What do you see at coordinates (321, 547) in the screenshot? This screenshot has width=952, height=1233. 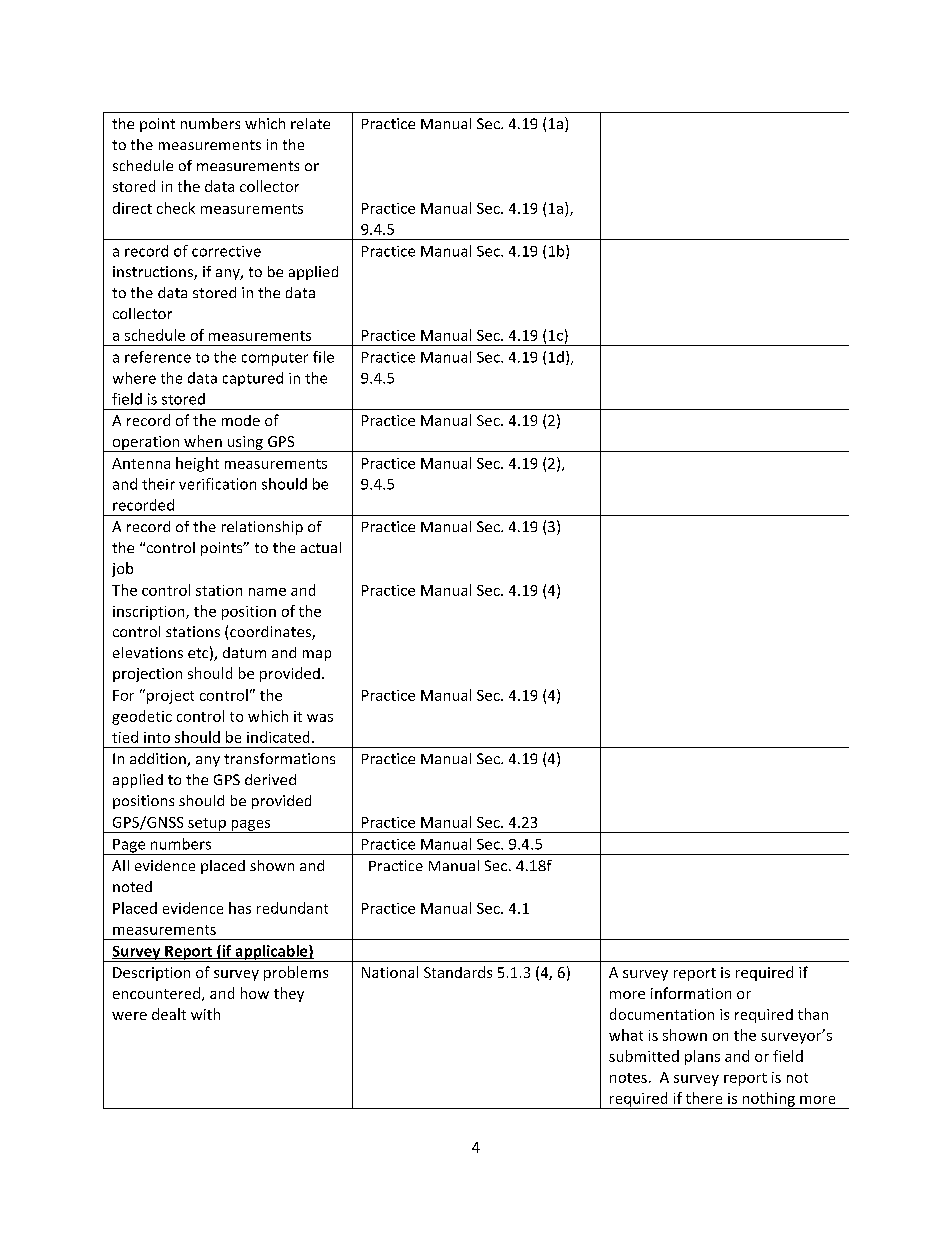 I see `actual` at bounding box center [321, 547].
